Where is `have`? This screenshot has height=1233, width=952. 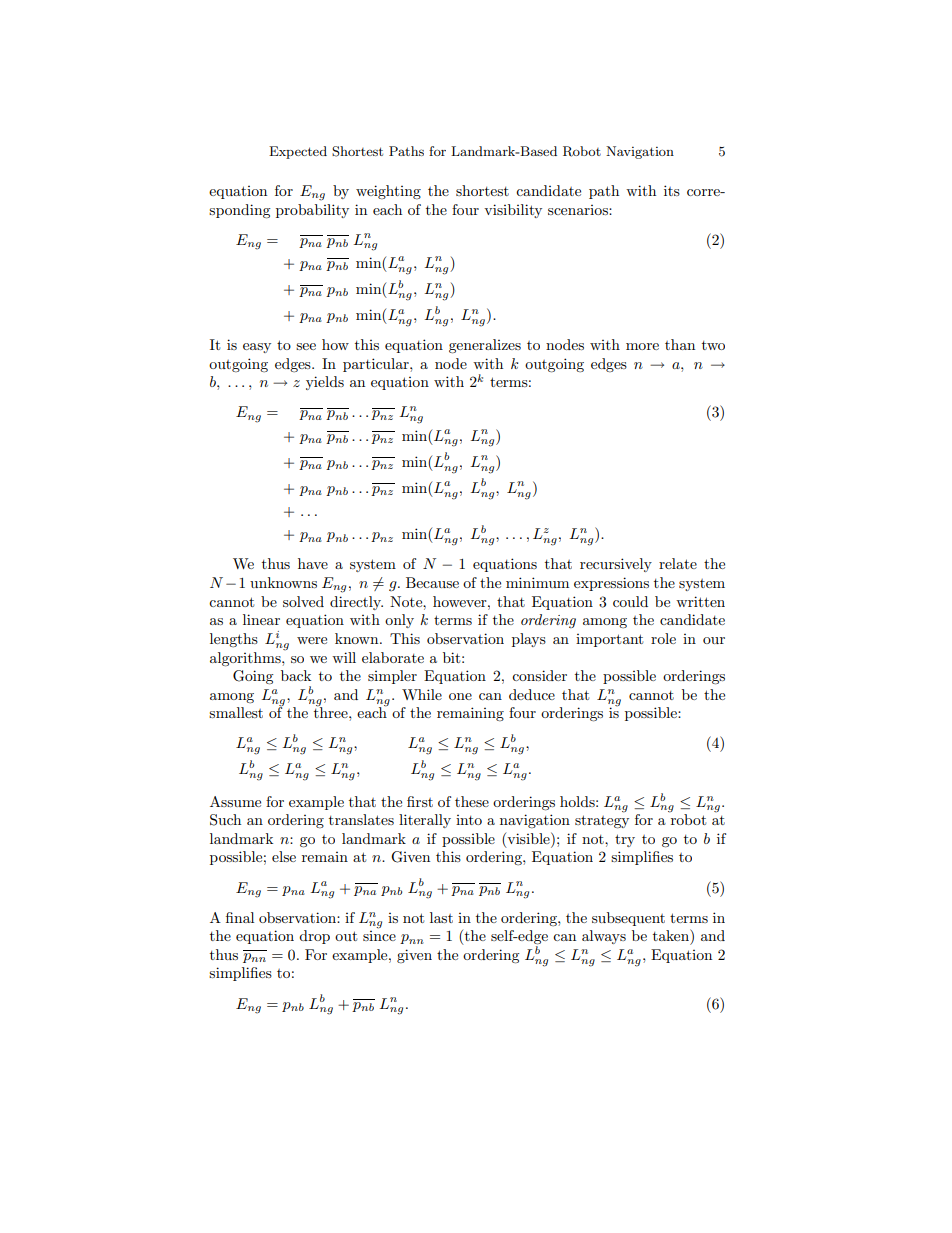 have is located at coordinates (313, 563).
